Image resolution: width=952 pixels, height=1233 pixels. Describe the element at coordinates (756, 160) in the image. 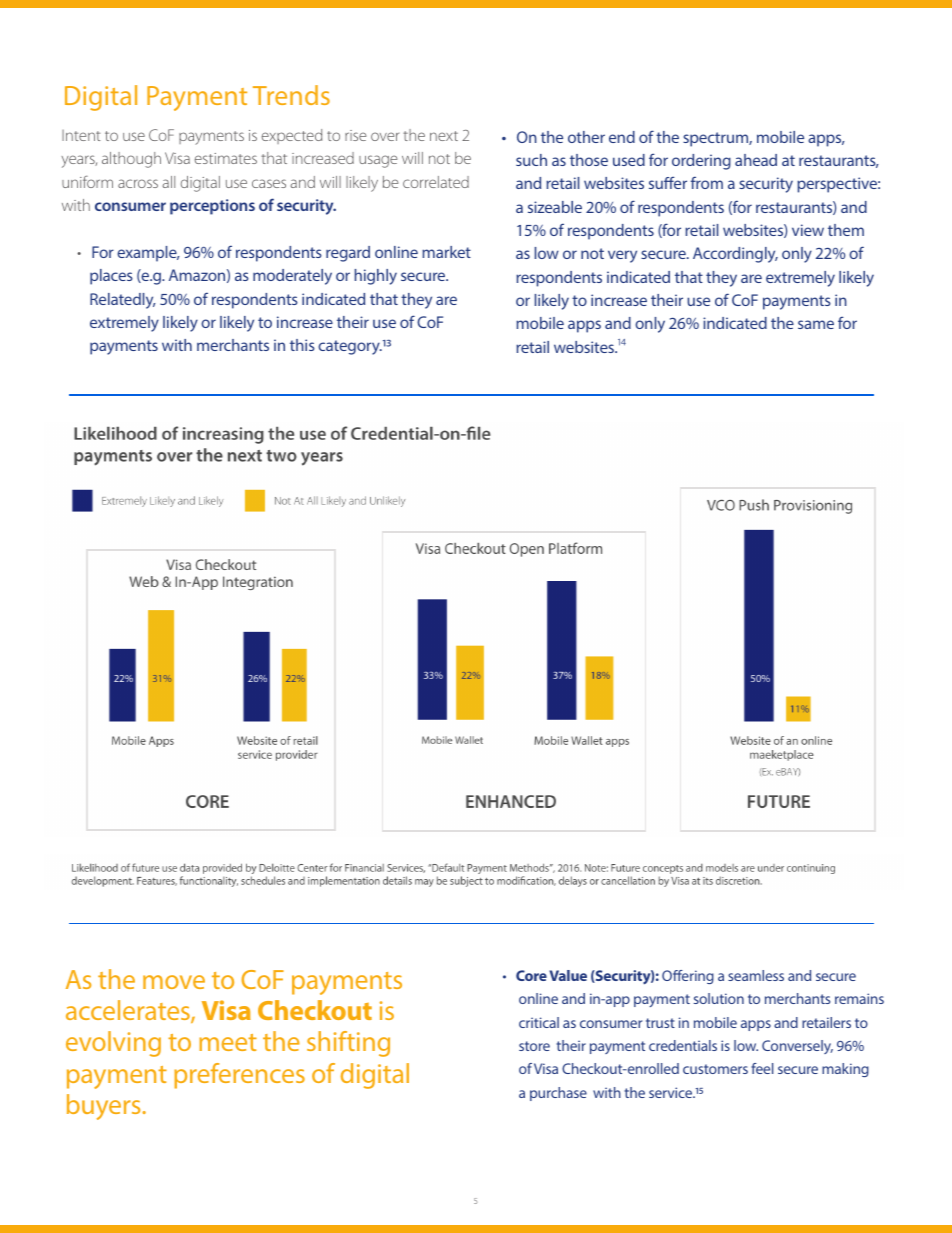

I see `ahead` at that location.
